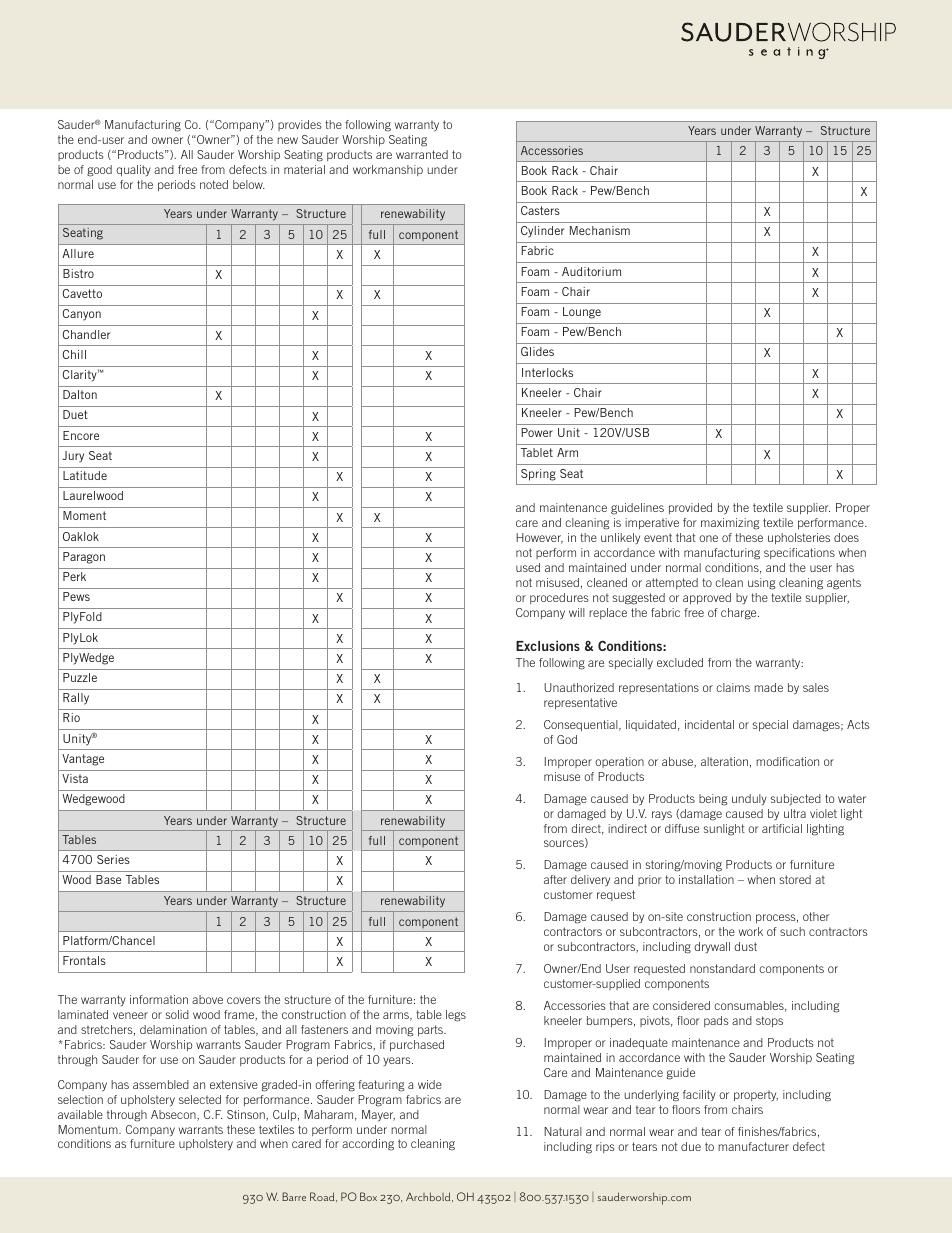 The height and width of the page is (1233, 952). Describe the element at coordinates (133, 170) in the page. I see `quality` at that location.
